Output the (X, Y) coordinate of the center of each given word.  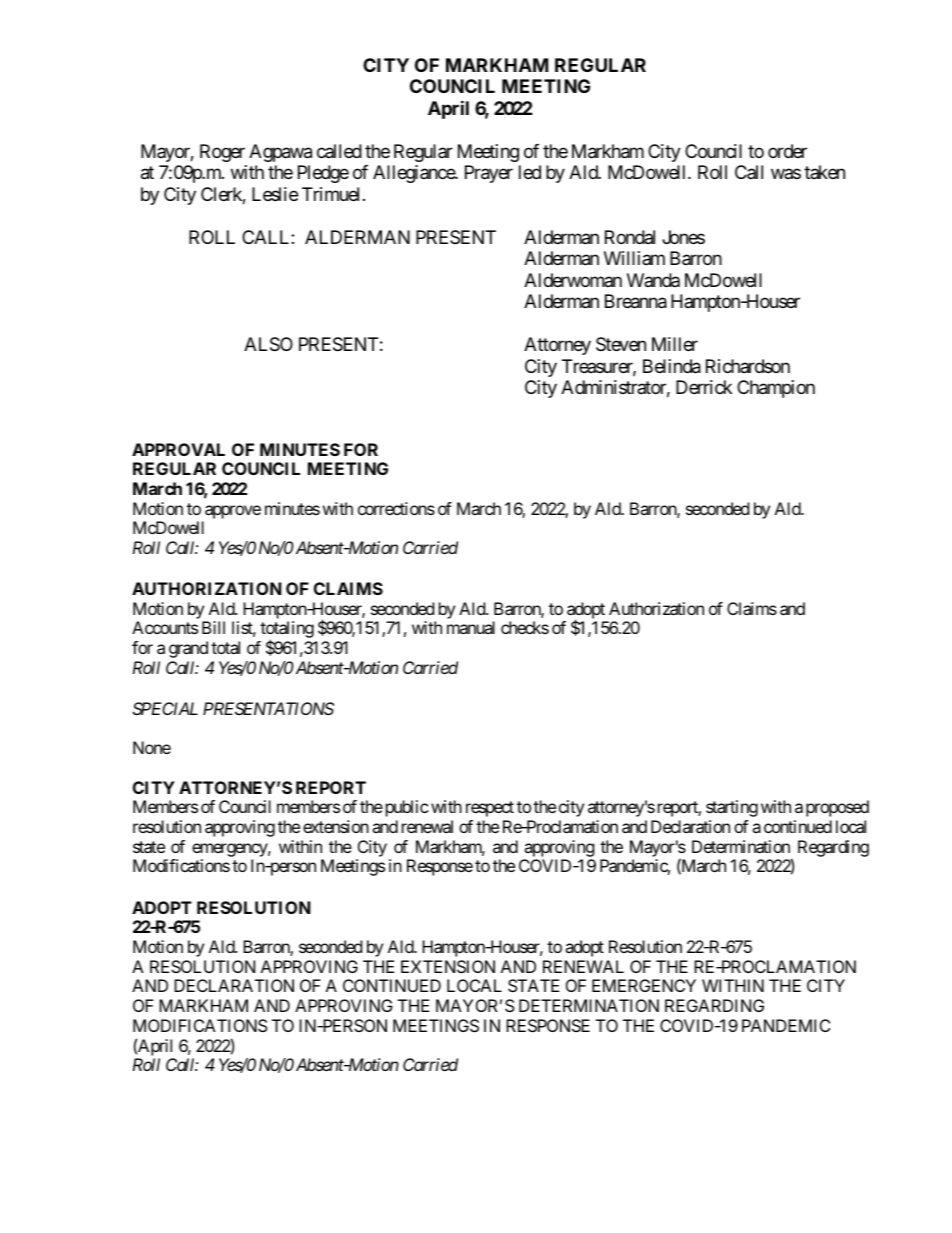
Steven (621, 344)
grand (188, 649)
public (405, 808)
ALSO (268, 344)
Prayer (489, 174)
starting (732, 808)
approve (233, 512)
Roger (222, 153)
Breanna (636, 301)
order (787, 151)
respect (490, 809)
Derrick (704, 387)
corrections (396, 508)
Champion (776, 389)
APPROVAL (178, 449)
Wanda (653, 280)
